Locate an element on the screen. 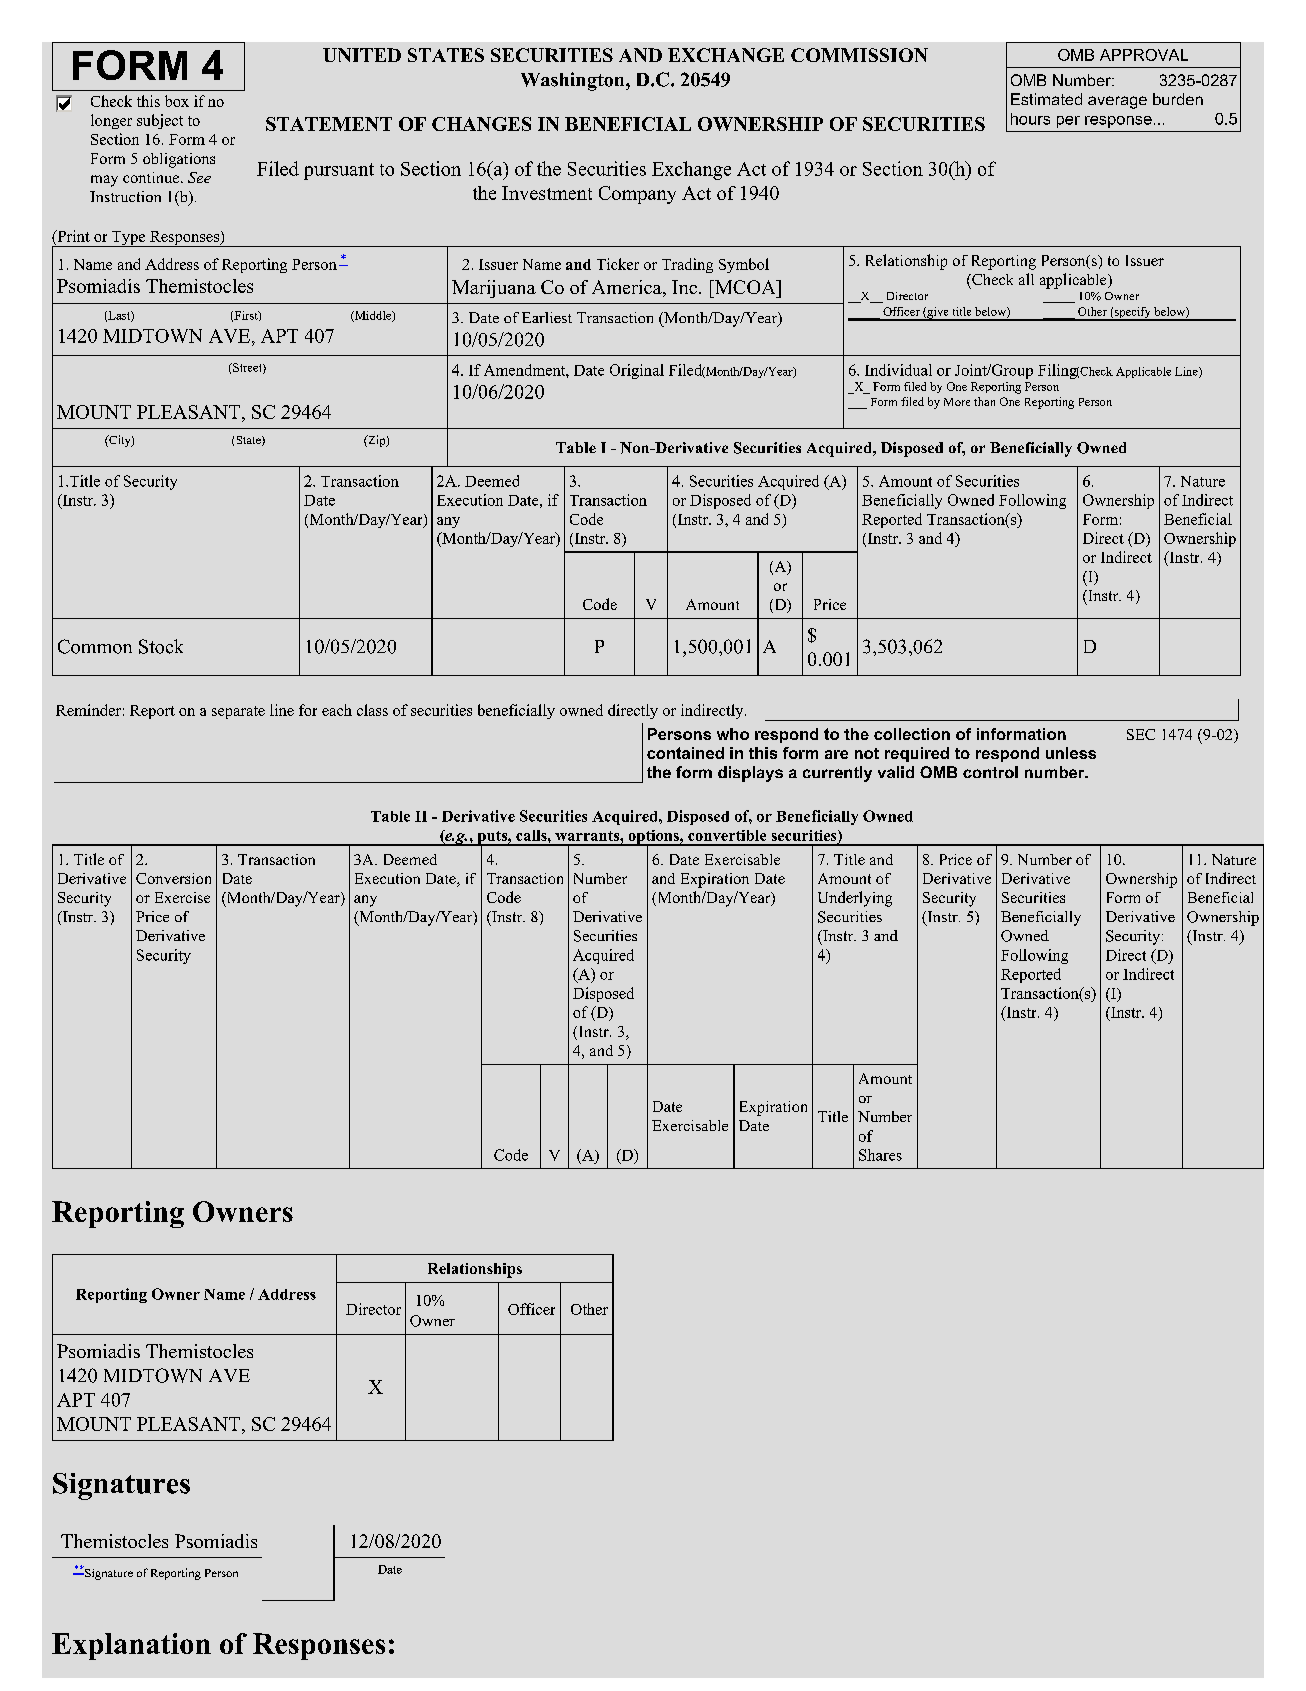  Estimated is located at coordinates (1046, 99).
